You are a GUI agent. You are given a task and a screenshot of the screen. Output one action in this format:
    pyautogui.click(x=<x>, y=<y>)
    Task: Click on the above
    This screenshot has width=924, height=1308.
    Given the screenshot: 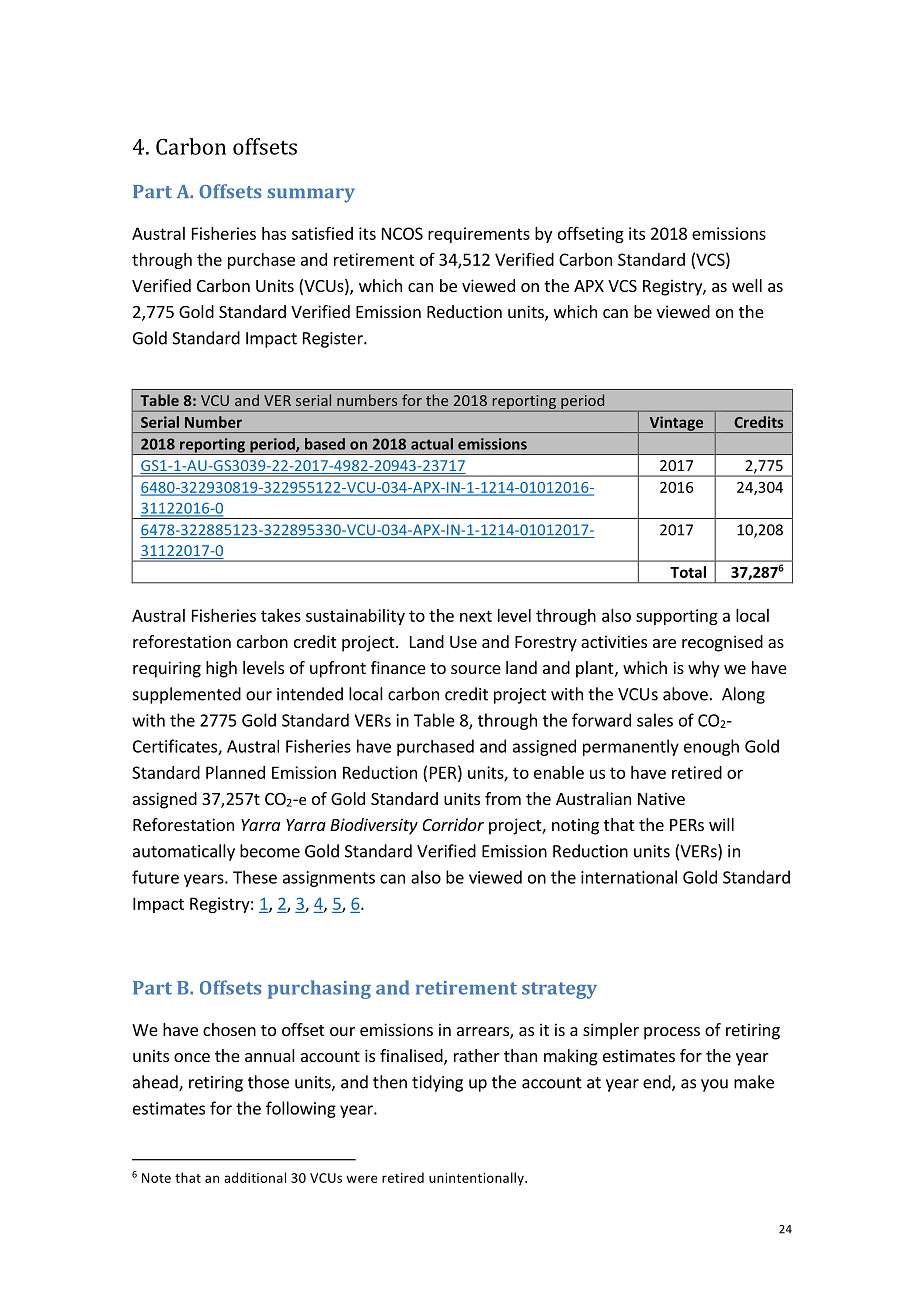 What is the action you would take?
    pyautogui.click(x=685, y=694)
